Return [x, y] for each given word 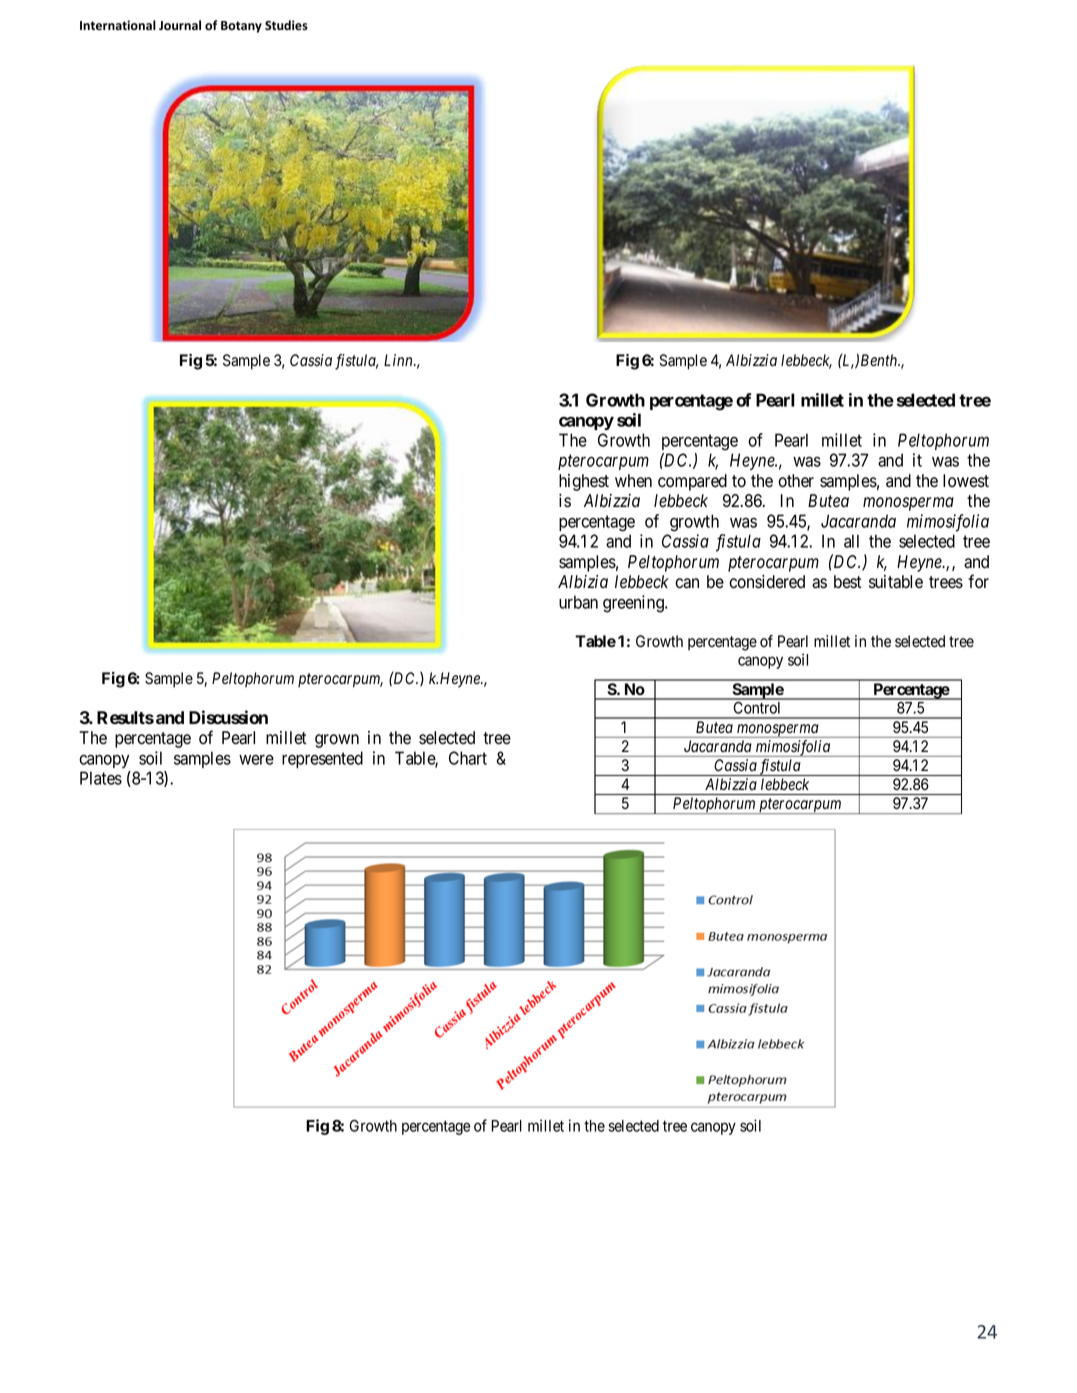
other [796, 481]
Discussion [228, 717]
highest [584, 482]
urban [578, 602]
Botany [241, 27]
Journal [180, 25]
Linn [399, 360]
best [848, 582]
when [633, 481]
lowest [966, 481]
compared [692, 482]
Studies [286, 25]
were [256, 759]
